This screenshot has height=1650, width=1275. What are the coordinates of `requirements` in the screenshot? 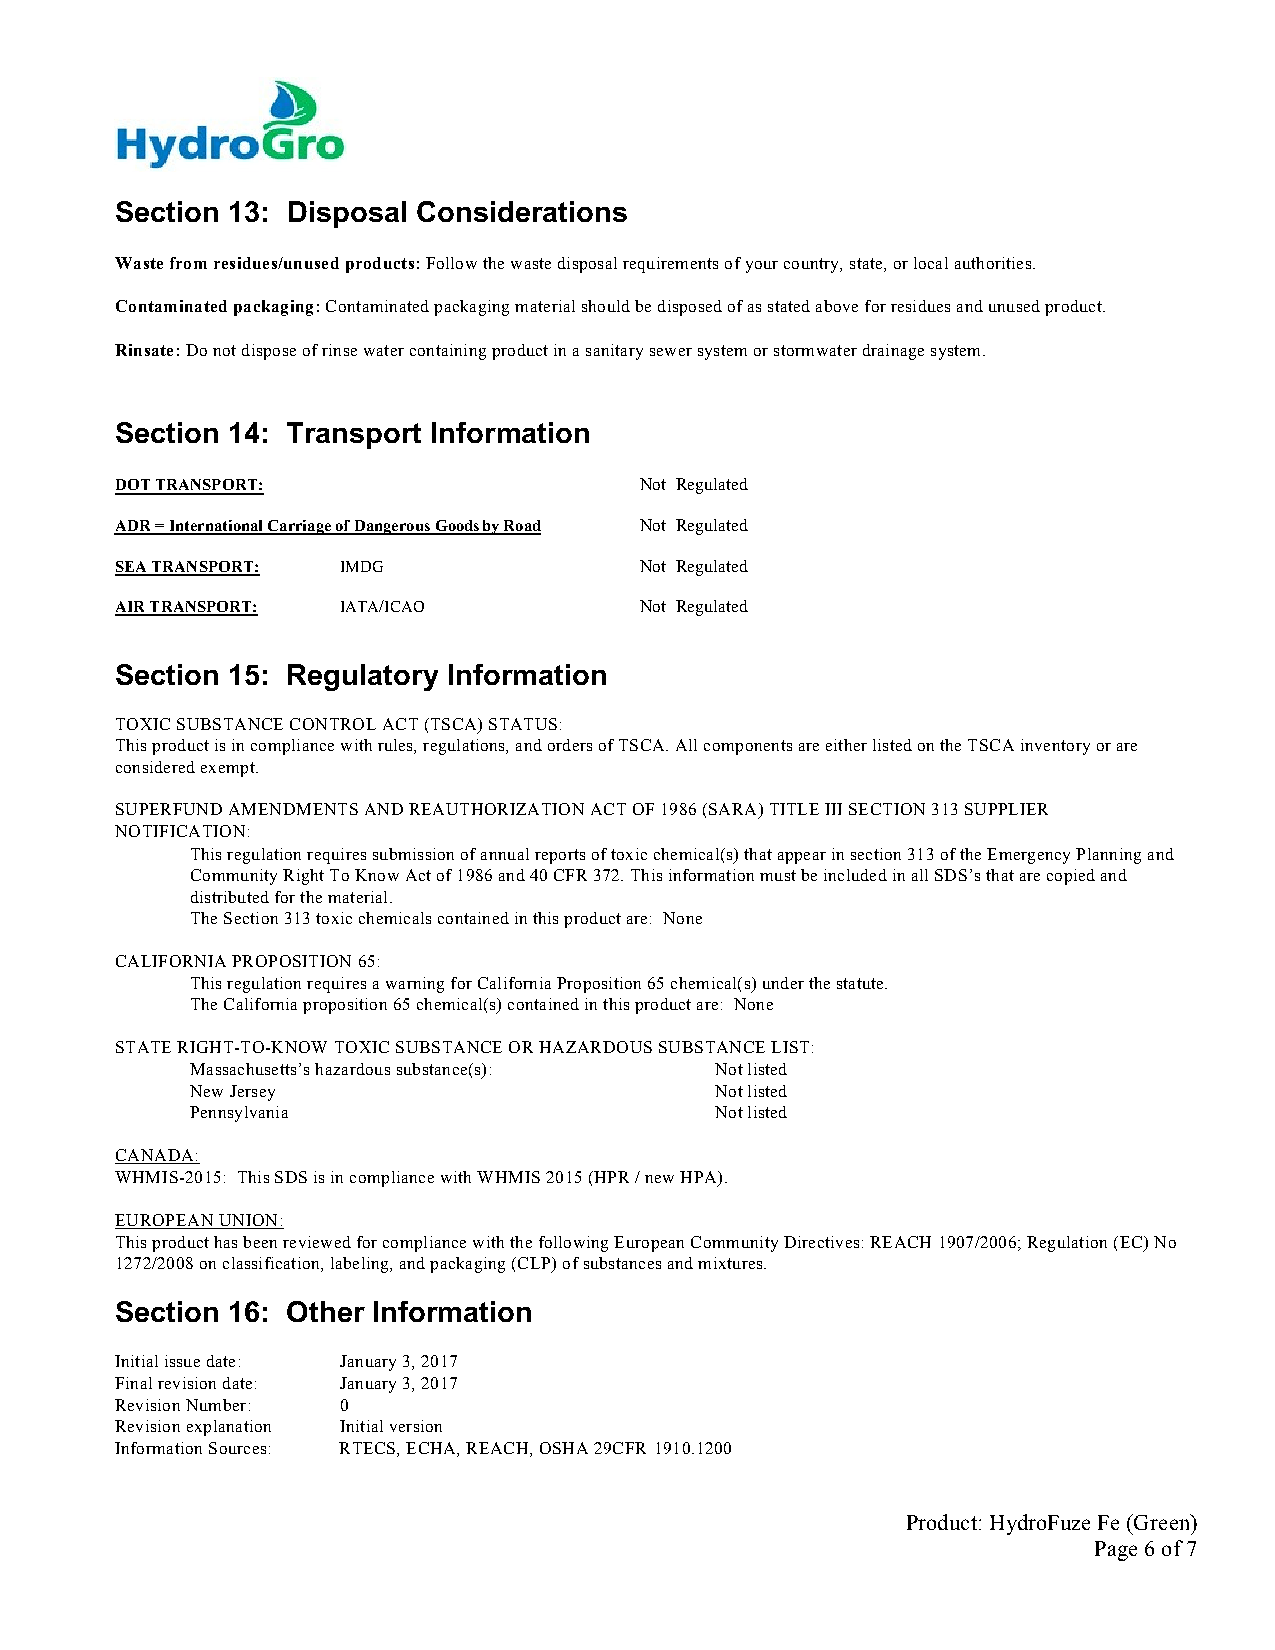 It's located at (670, 265).
